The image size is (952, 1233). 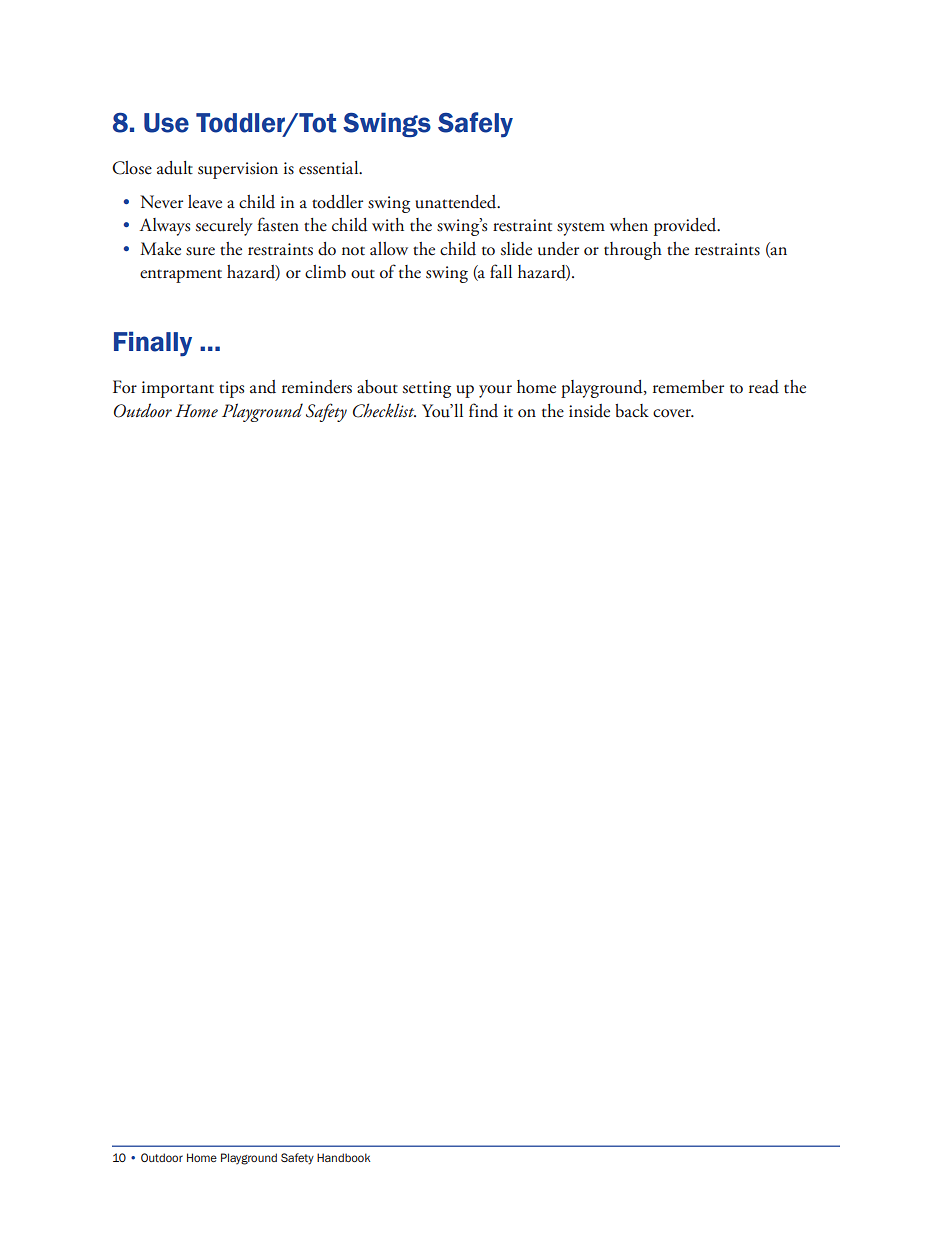 What do you see at coordinates (231, 389) in the image?
I see `tips` at bounding box center [231, 389].
